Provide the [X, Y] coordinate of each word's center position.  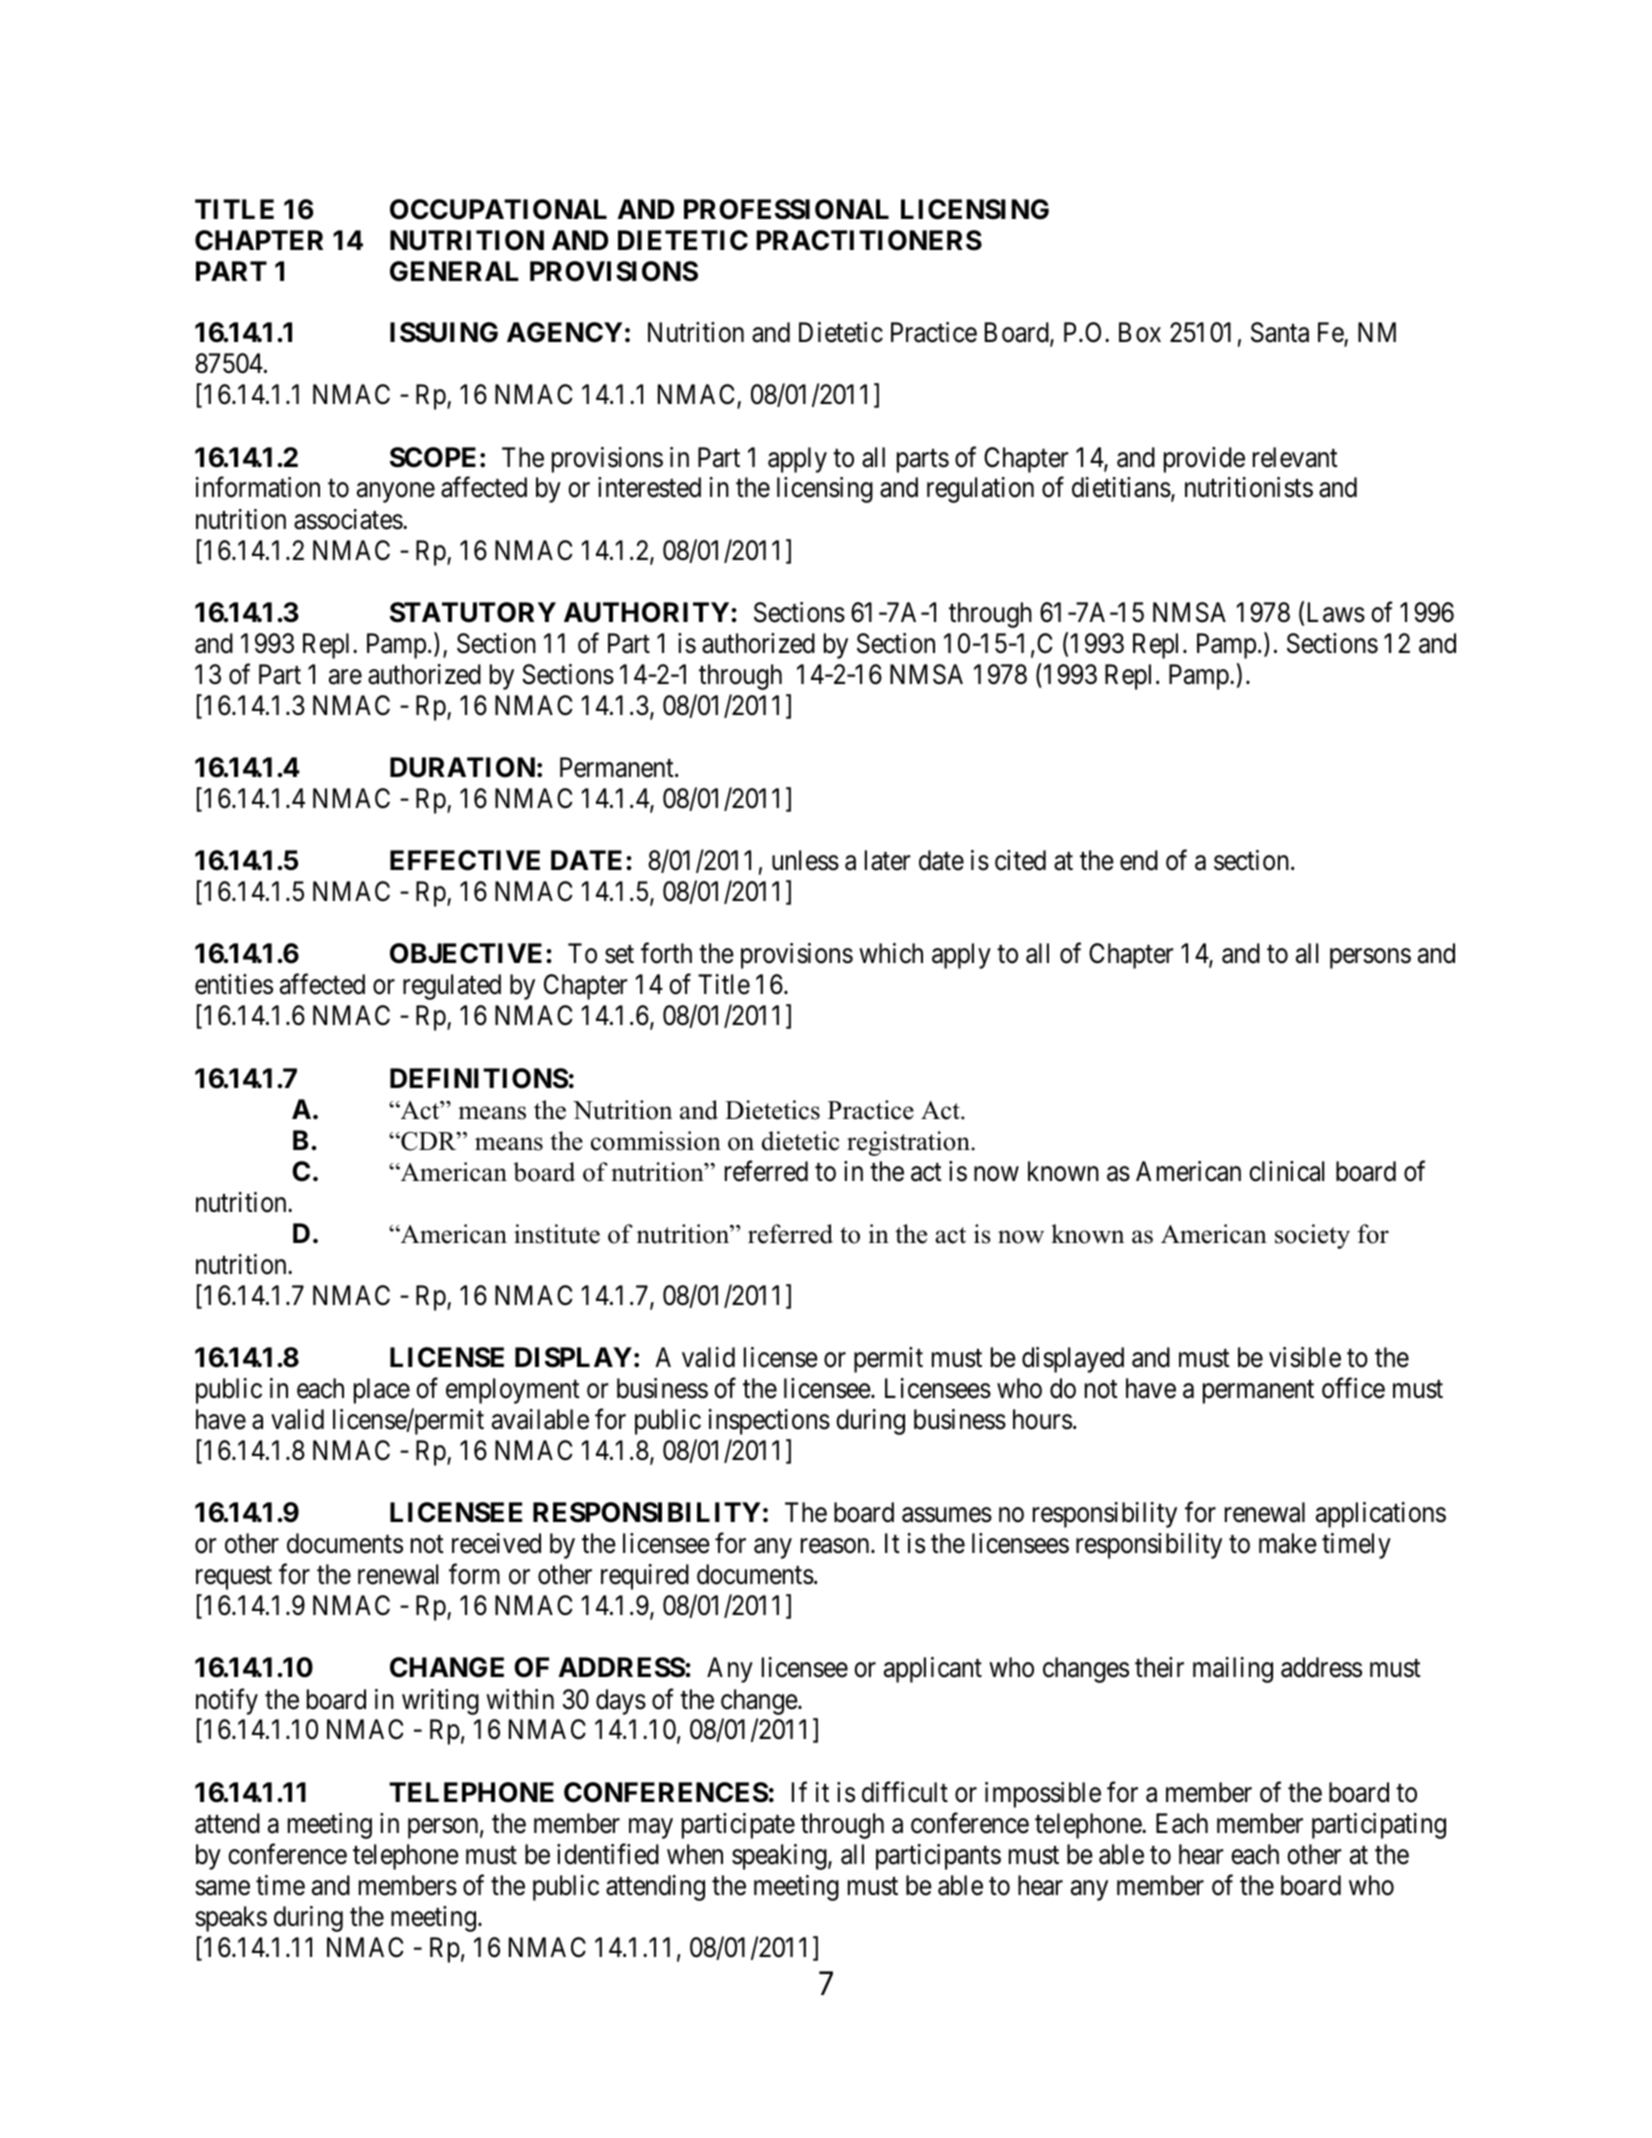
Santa [1280, 332]
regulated [452, 987]
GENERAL [454, 271]
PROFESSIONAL [786, 209]
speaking [780, 1857]
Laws [1336, 612]
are [345, 677]
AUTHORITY [648, 612]
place [382, 1391]
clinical [1286, 1171]
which [891, 953]
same [222, 1888]
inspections [769, 1422]
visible [1305, 1357]
